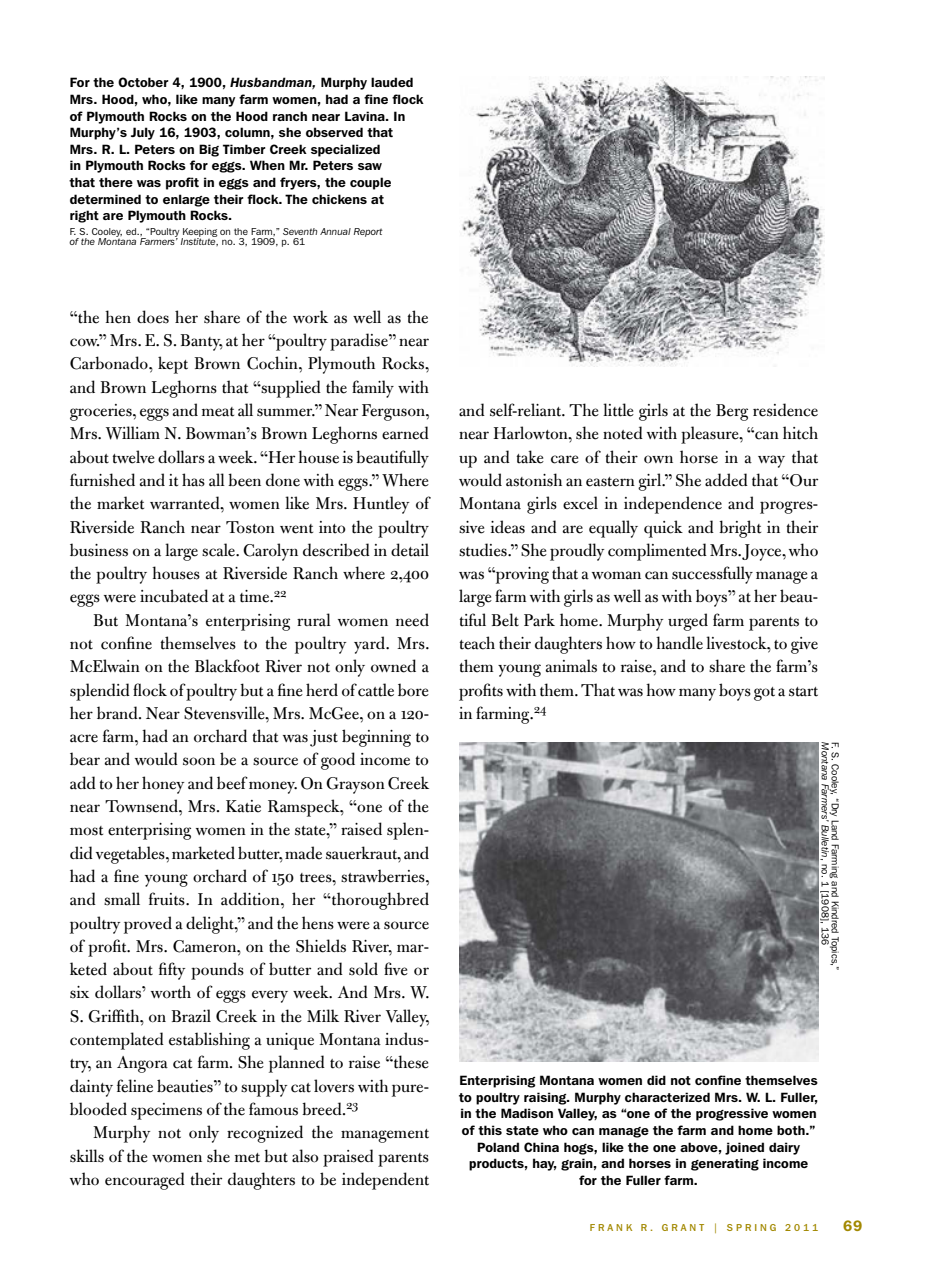 The image size is (943, 1288). I want to click on encouraged, so click(145, 1181).
